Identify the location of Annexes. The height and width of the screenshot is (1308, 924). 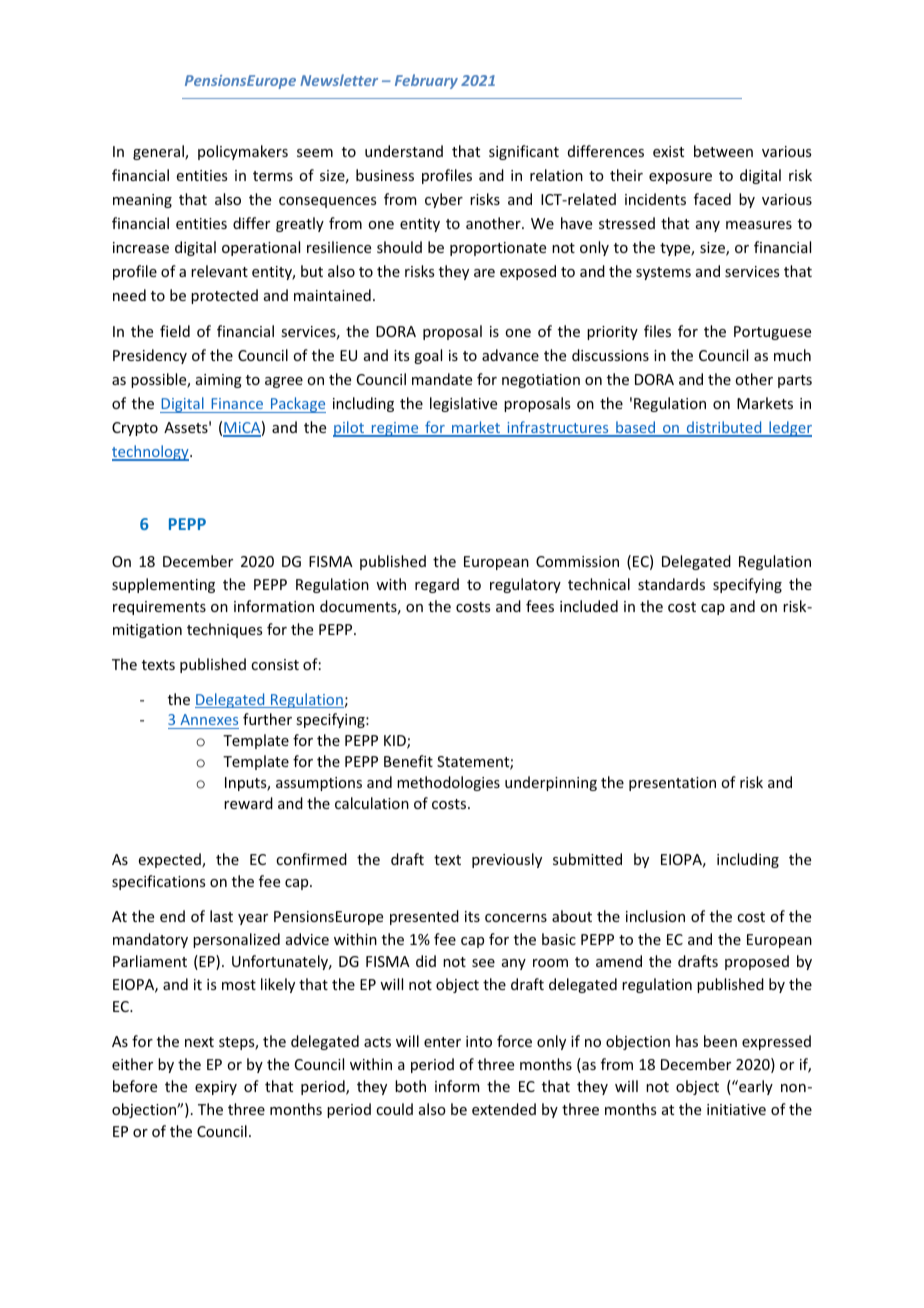
(209, 719).
